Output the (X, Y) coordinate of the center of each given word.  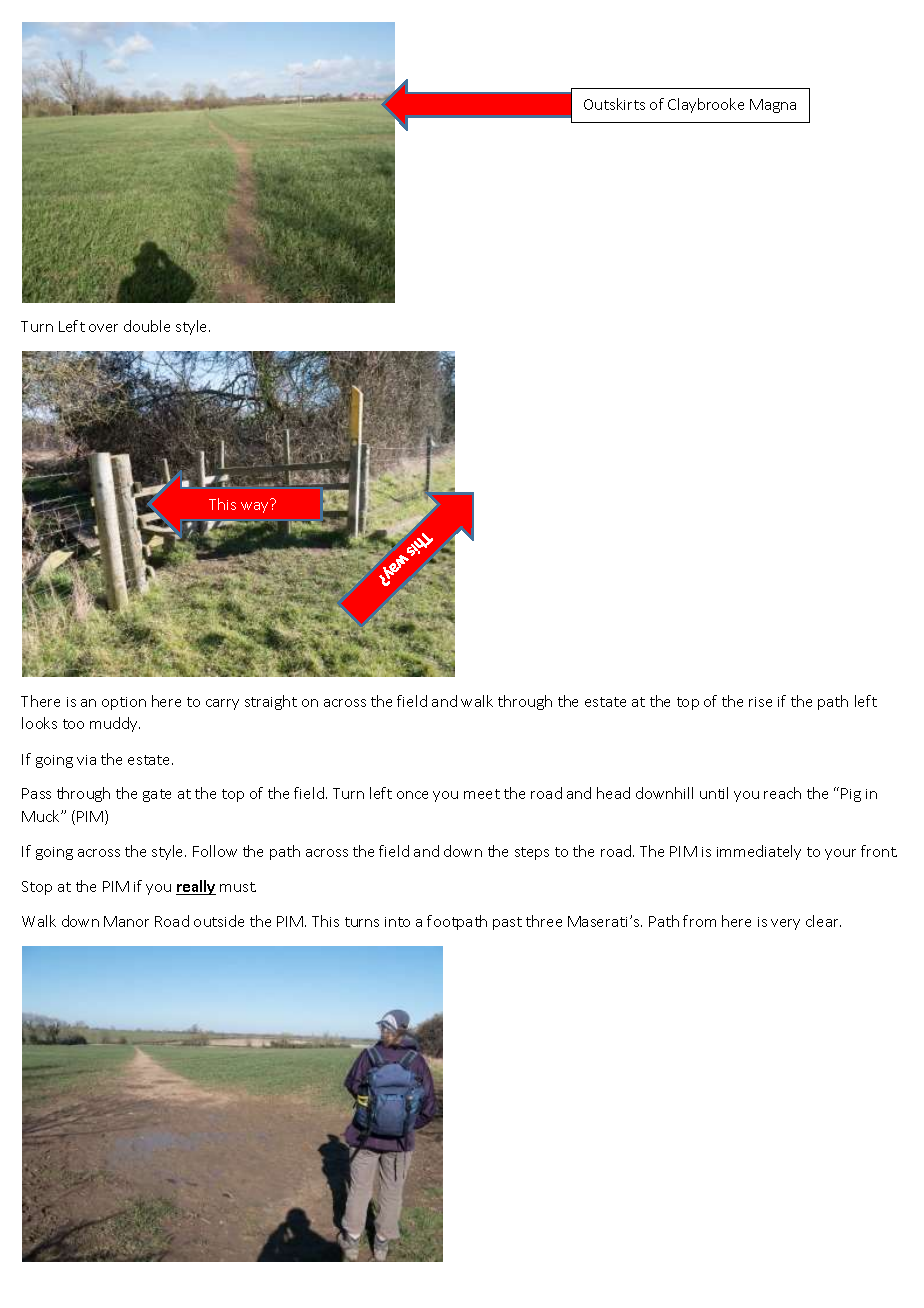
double (147, 326)
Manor (126, 921)
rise (760, 702)
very (785, 924)
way (254, 507)
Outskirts (614, 104)
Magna (773, 106)
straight (271, 702)
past (507, 923)
